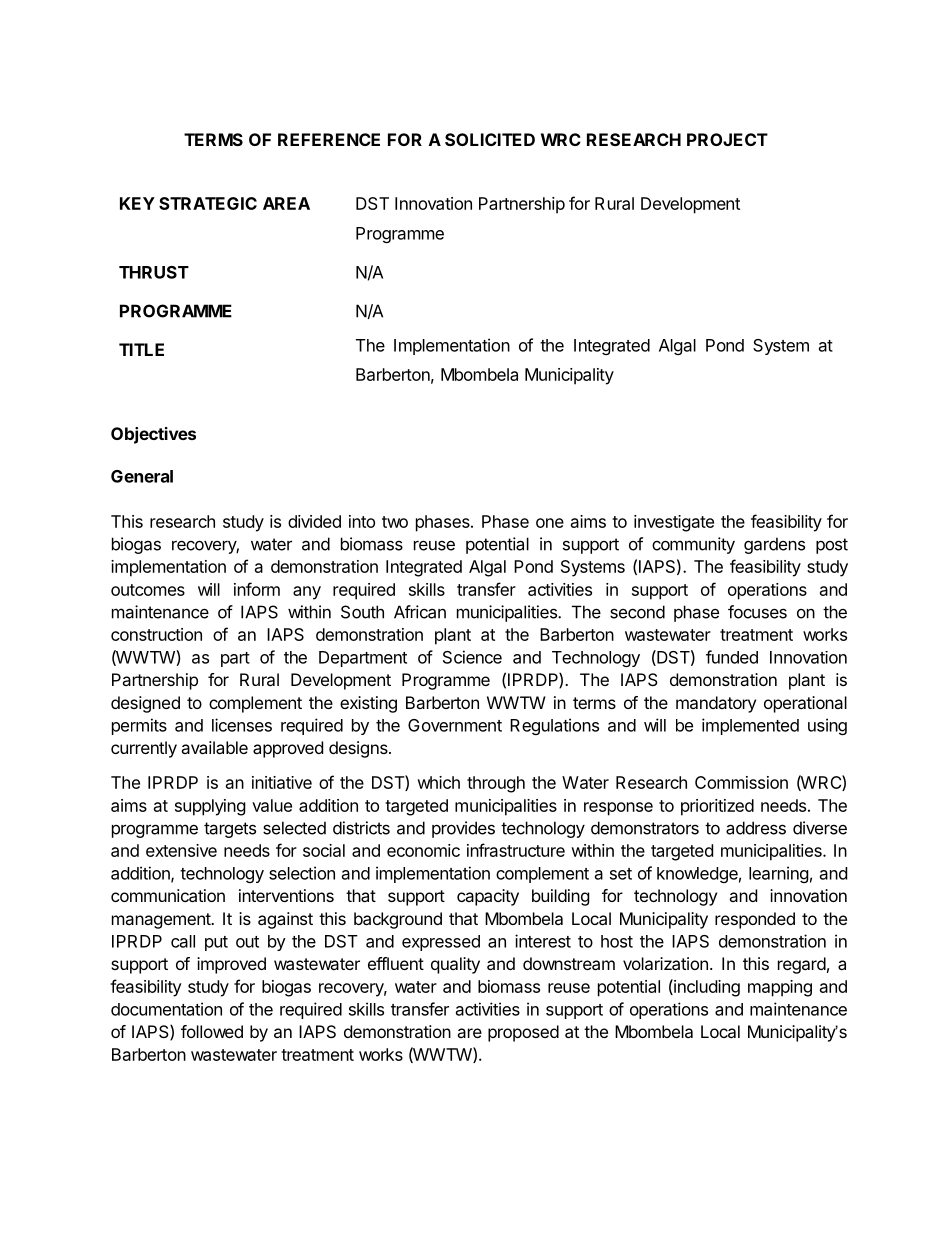 This screenshot has width=952, height=1233. What do you see at coordinates (242, 725) in the screenshot?
I see `licenses` at bounding box center [242, 725].
